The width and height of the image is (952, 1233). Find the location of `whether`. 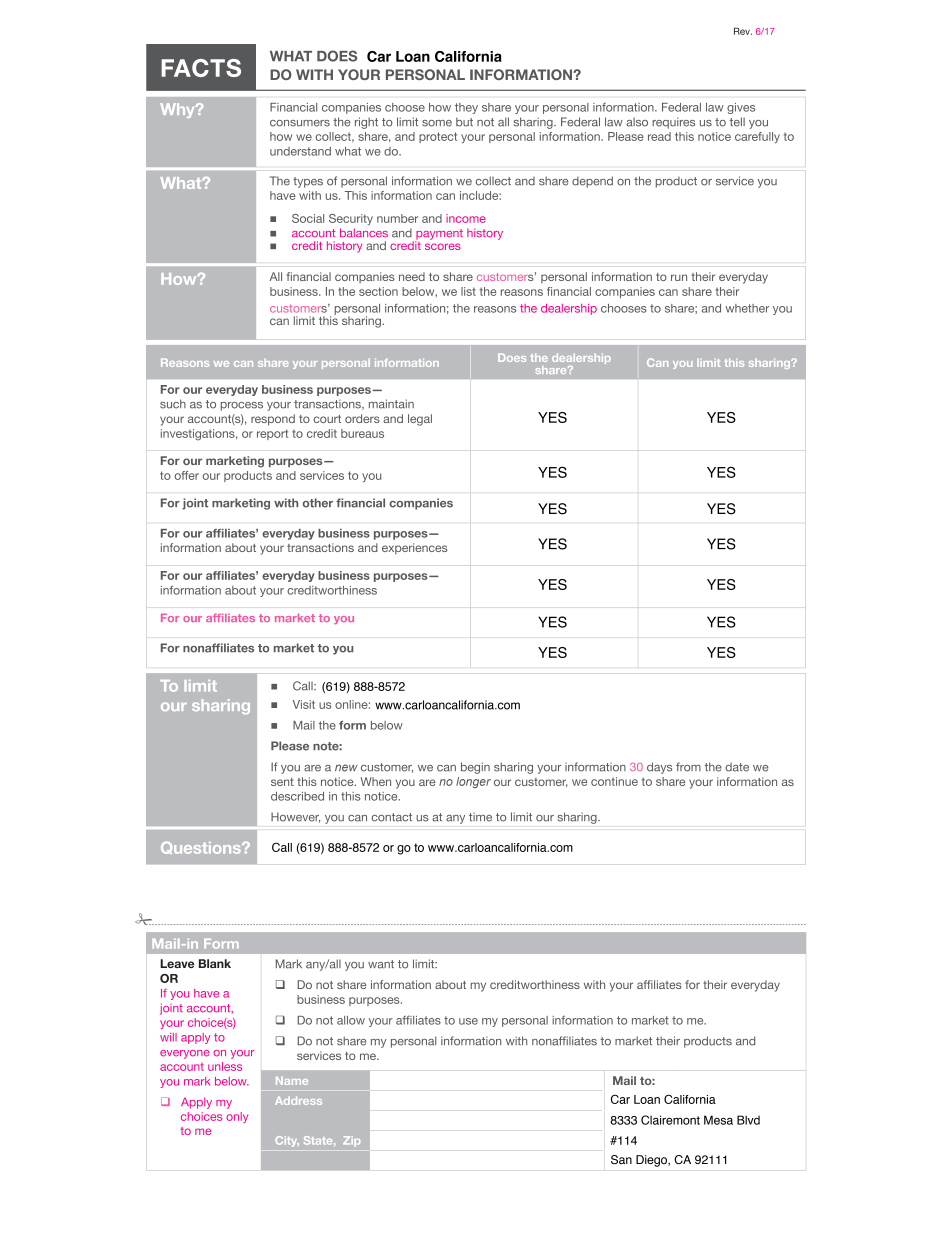

whether is located at coordinates (747, 308).
